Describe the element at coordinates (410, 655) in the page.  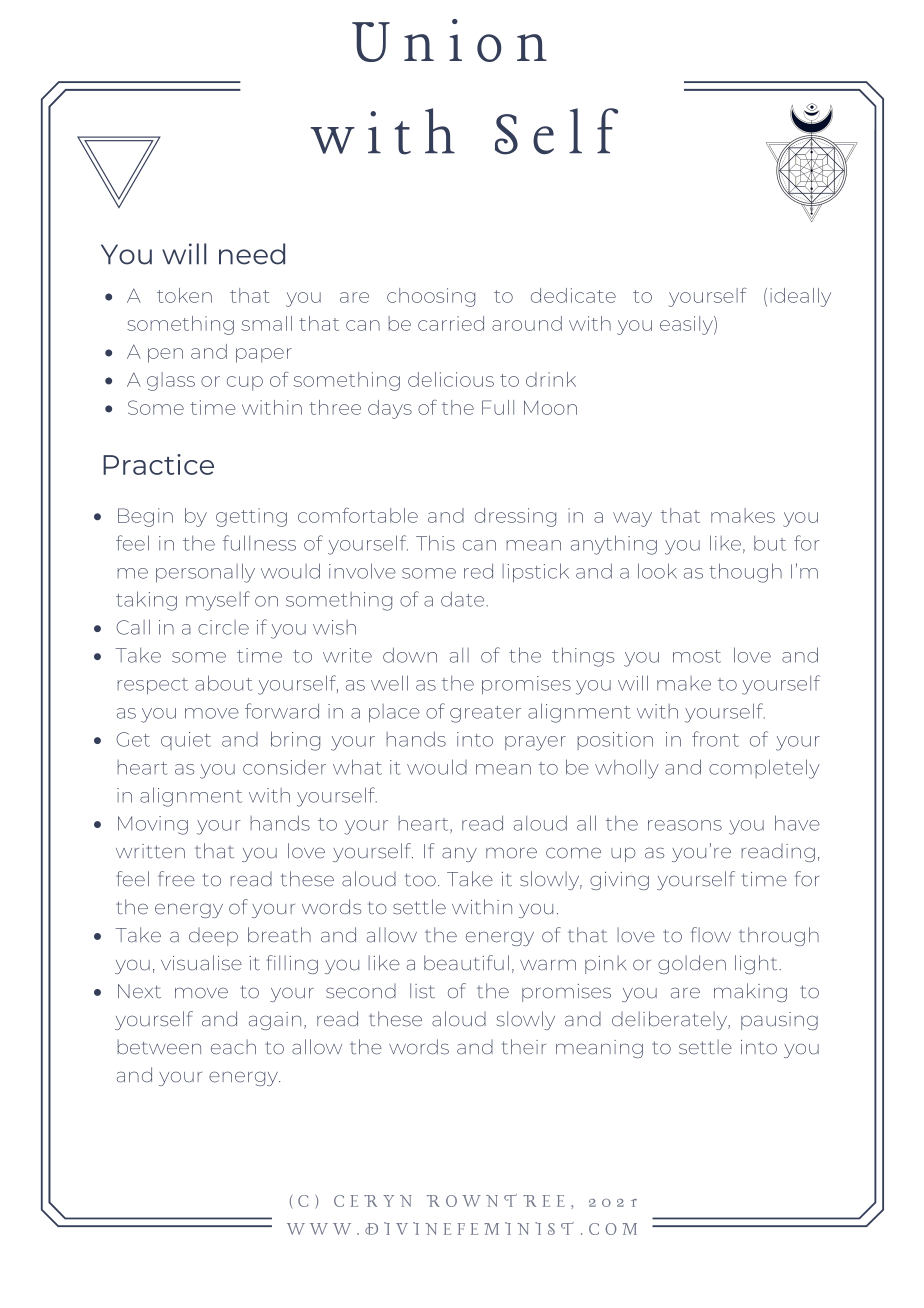
I see `down` at that location.
